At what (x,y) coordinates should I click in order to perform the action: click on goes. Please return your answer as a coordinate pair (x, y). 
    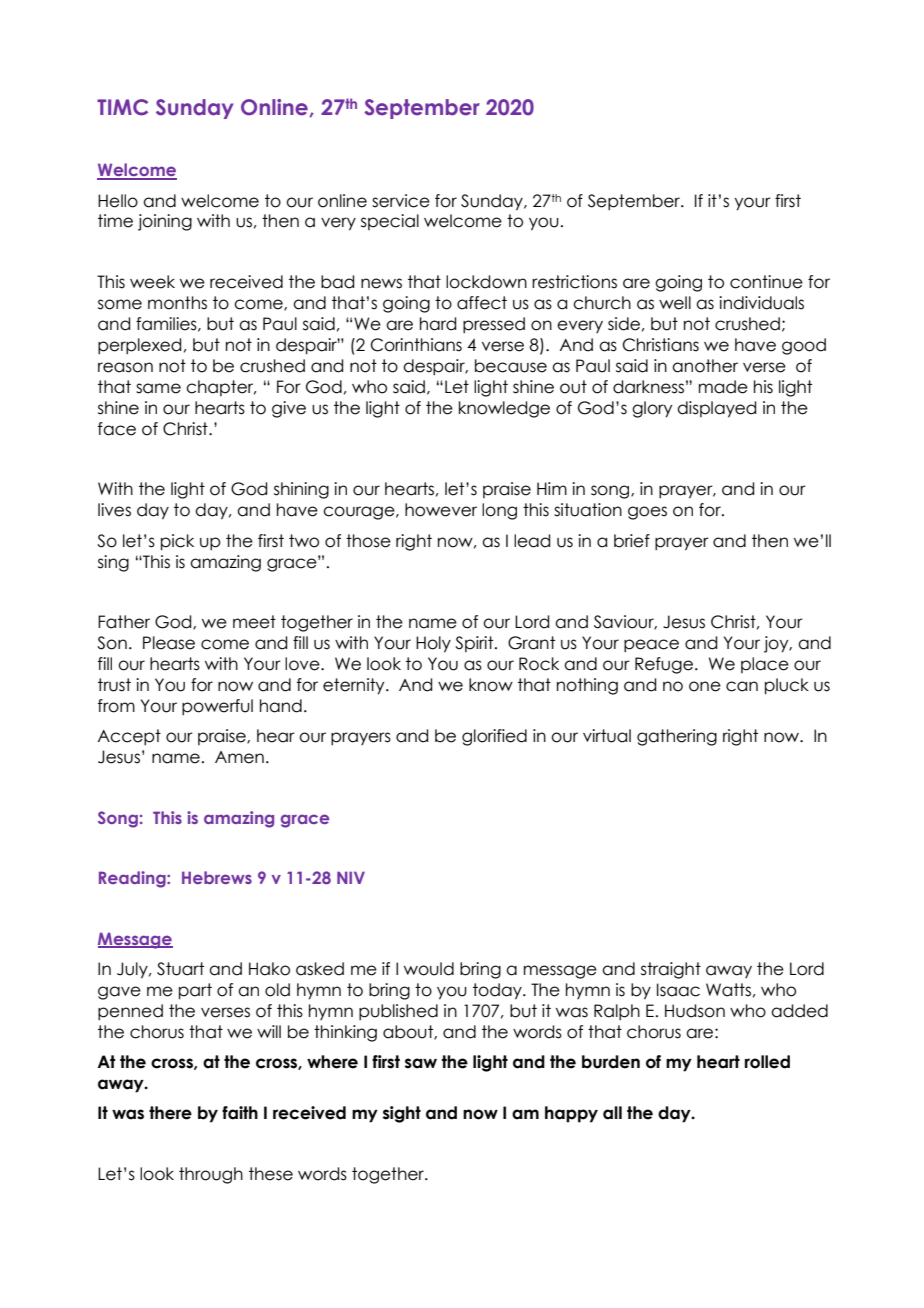
    Looking at the image, I should click on (647, 513).
